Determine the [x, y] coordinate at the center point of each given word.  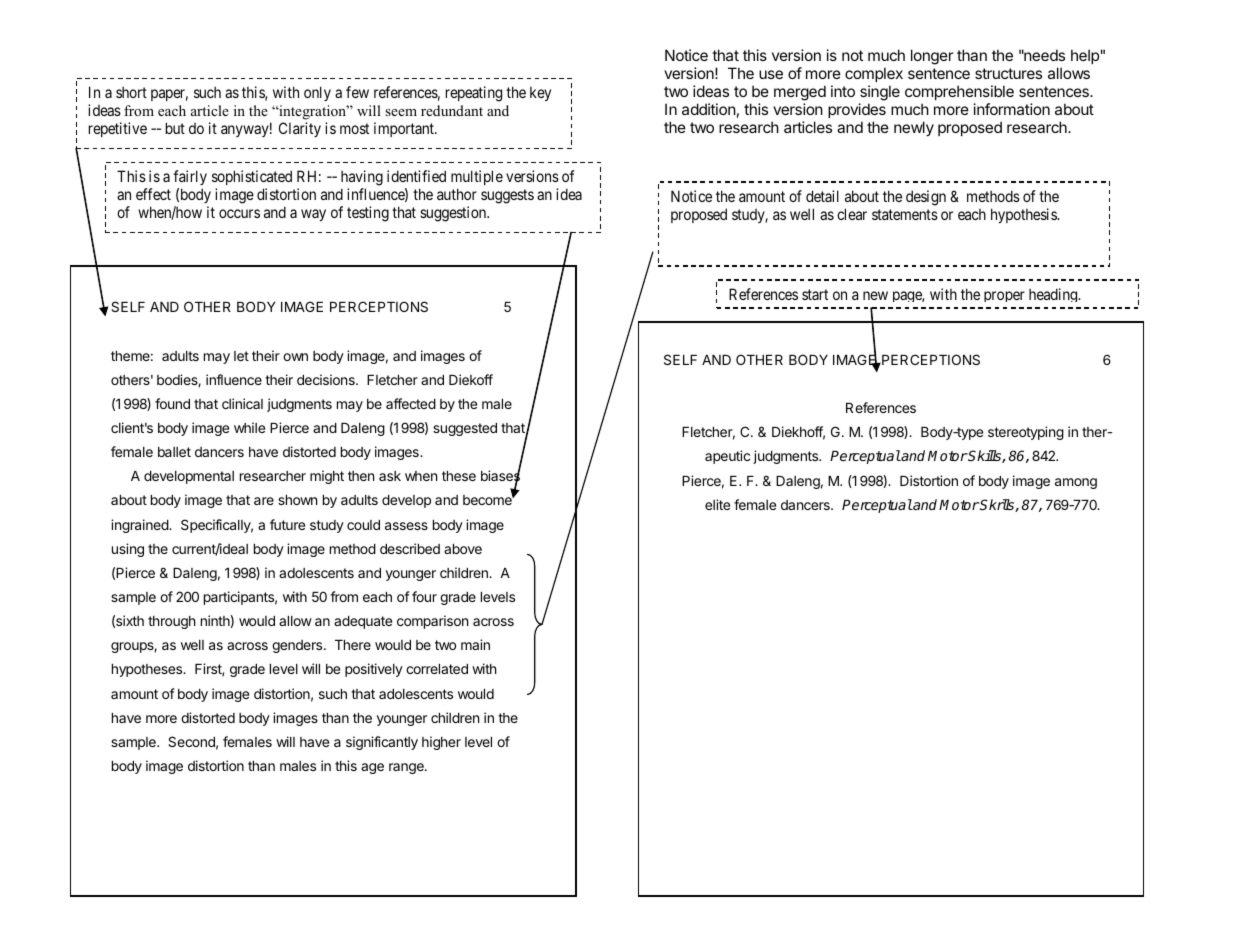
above [463, 549]
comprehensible [959, 92]
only [317, 93]
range [407, 768]
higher [441, 743]
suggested [465, 429]
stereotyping [1026, 433]
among [1076, 483]
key [540, 94]
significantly [382, 743]
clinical [242, 403]
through [172, 622]
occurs [239, 213]
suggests [507, 196]
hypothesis [1024, 215]
